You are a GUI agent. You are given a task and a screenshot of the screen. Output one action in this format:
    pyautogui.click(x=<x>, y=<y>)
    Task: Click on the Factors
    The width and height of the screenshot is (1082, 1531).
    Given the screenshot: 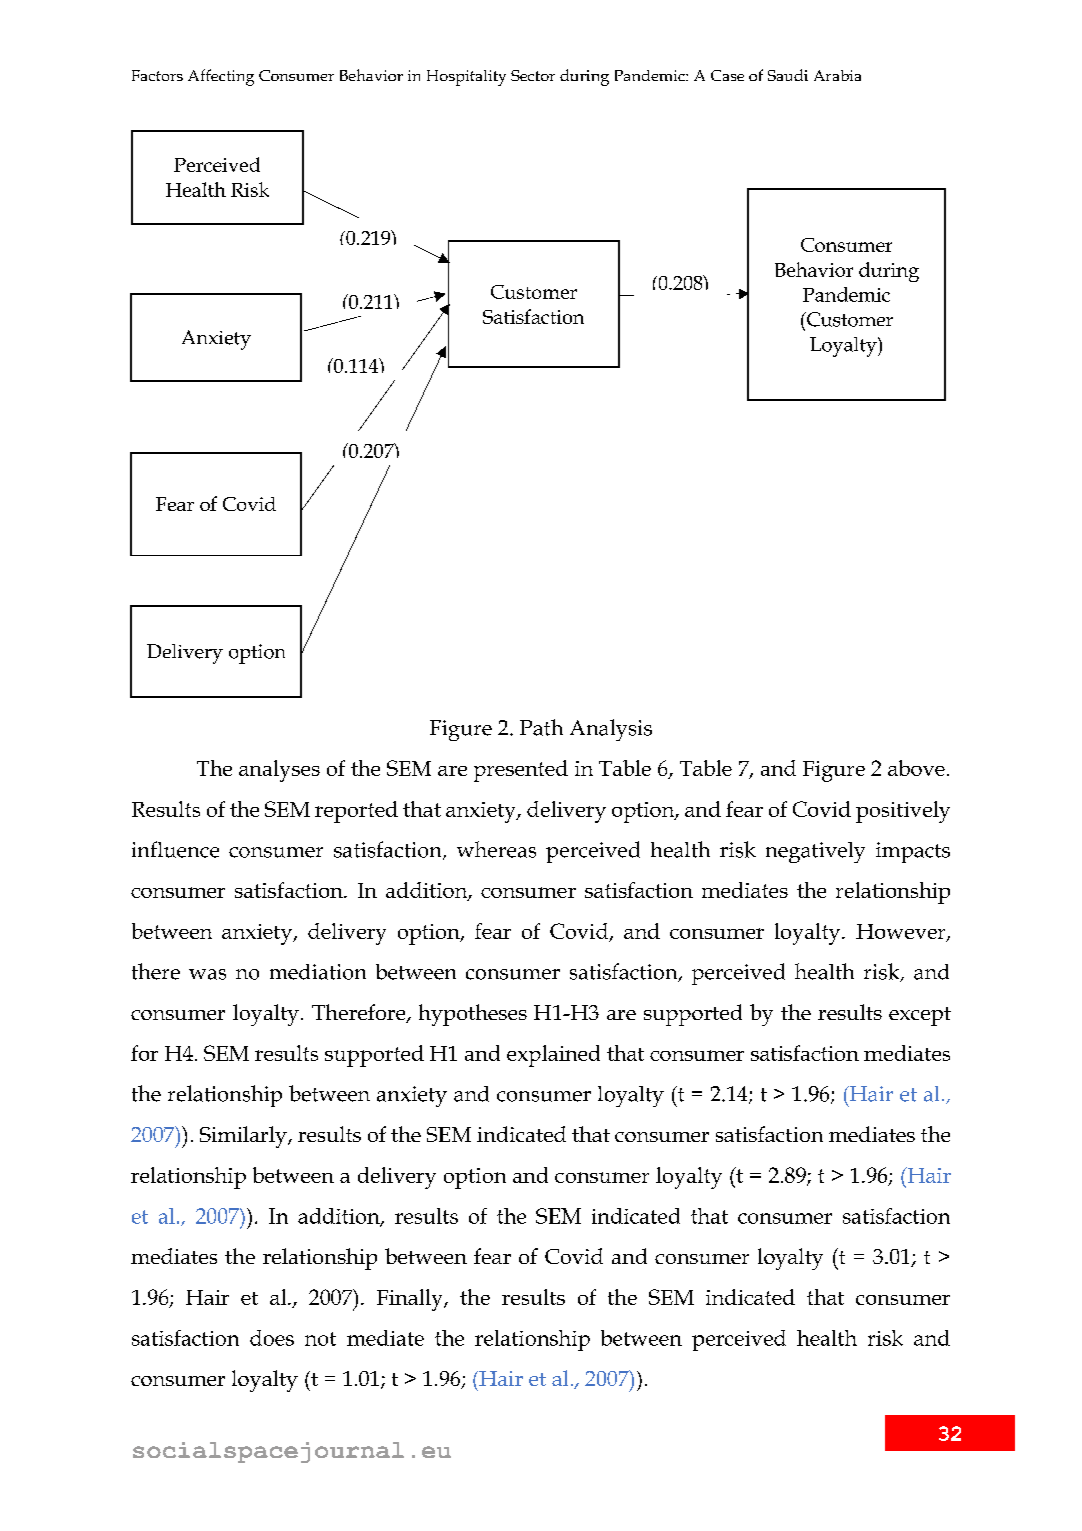 What is the action you would take?
    pyautogui.click(x=157, y=75)
